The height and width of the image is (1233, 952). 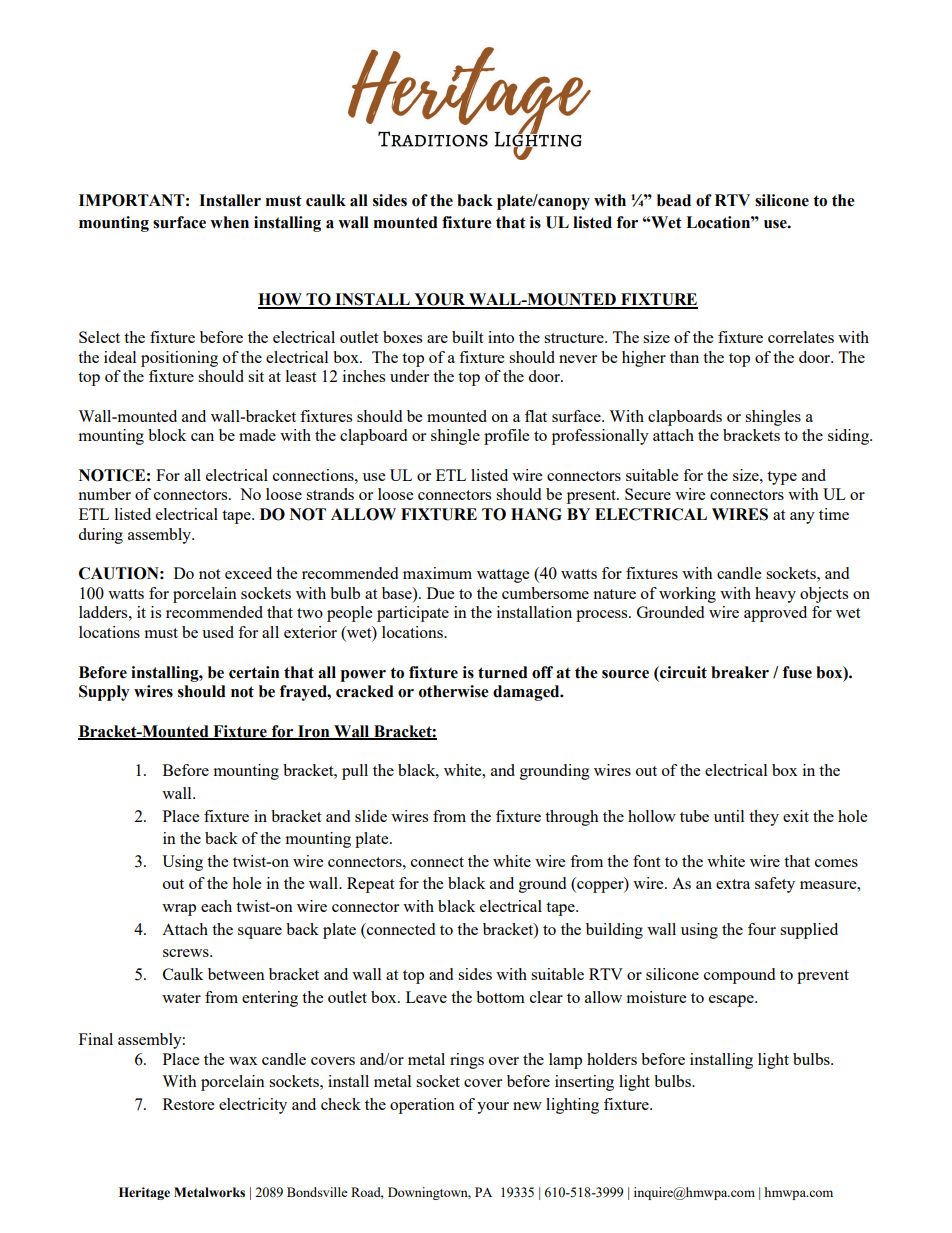 I want to click on type, so click(x=782, y=478).
